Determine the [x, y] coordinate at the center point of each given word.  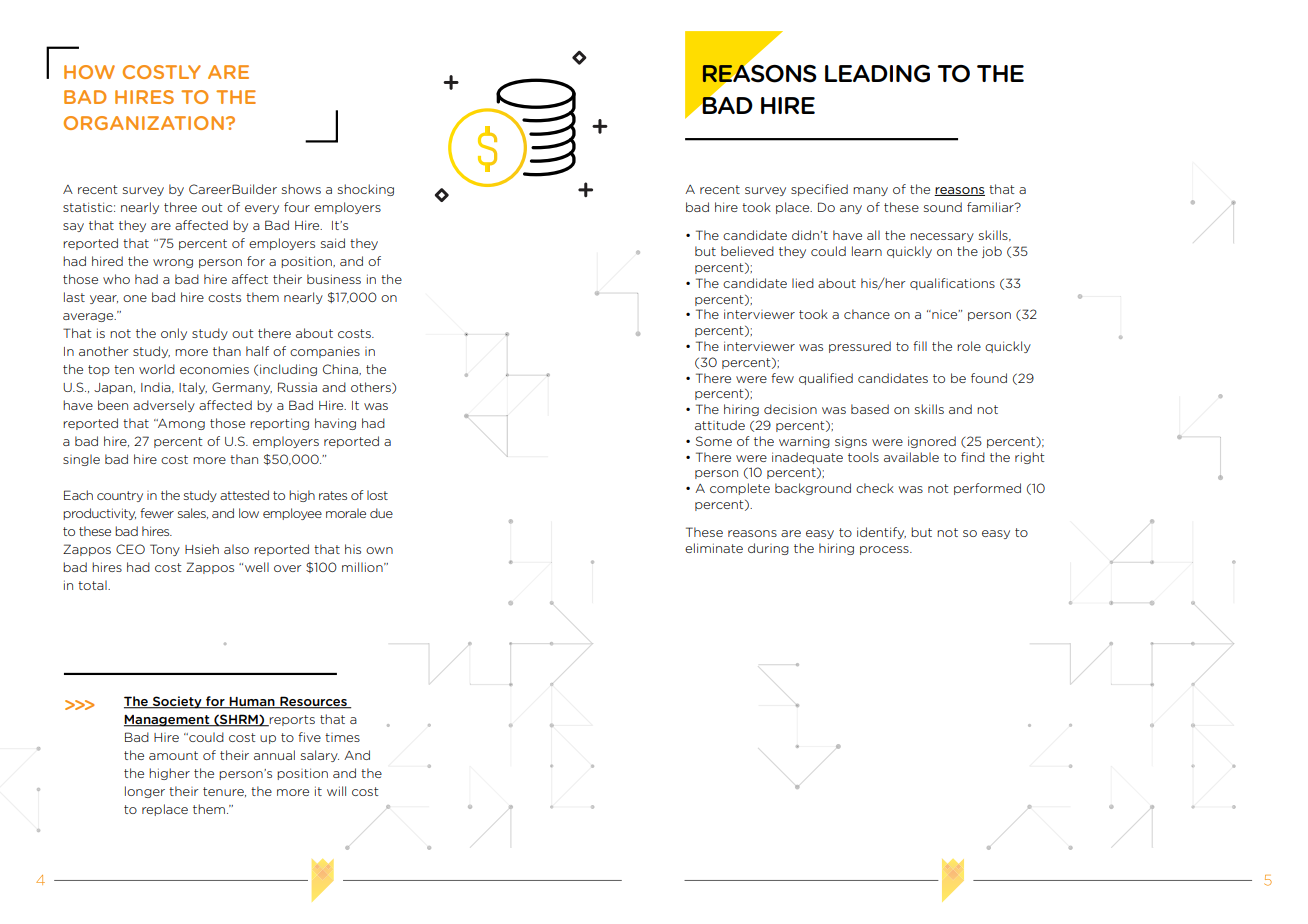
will [336, 791]
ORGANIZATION [144, 123]
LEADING [877, 74]
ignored [932, 442]
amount [173, 755]
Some [714, 441]
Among [180, 424]
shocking [366, 190]
